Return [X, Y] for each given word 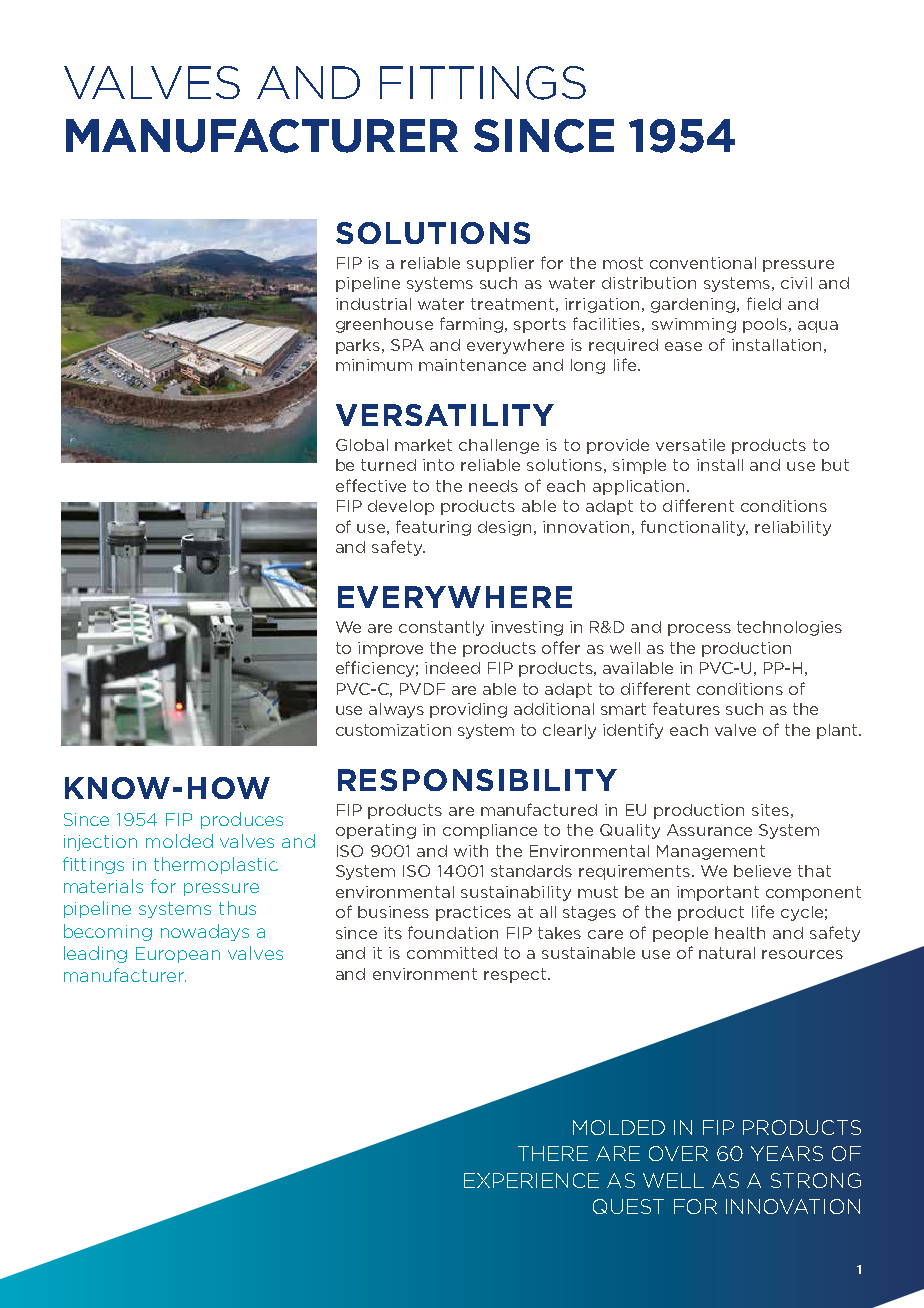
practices [473, 913]
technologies [789, 628]
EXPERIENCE [531, 1180]
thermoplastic [216, 865]
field [764, 303]
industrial [373, 304]
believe [762, 871]
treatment [512, 304]
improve [390, 649]
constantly [441, 628]
